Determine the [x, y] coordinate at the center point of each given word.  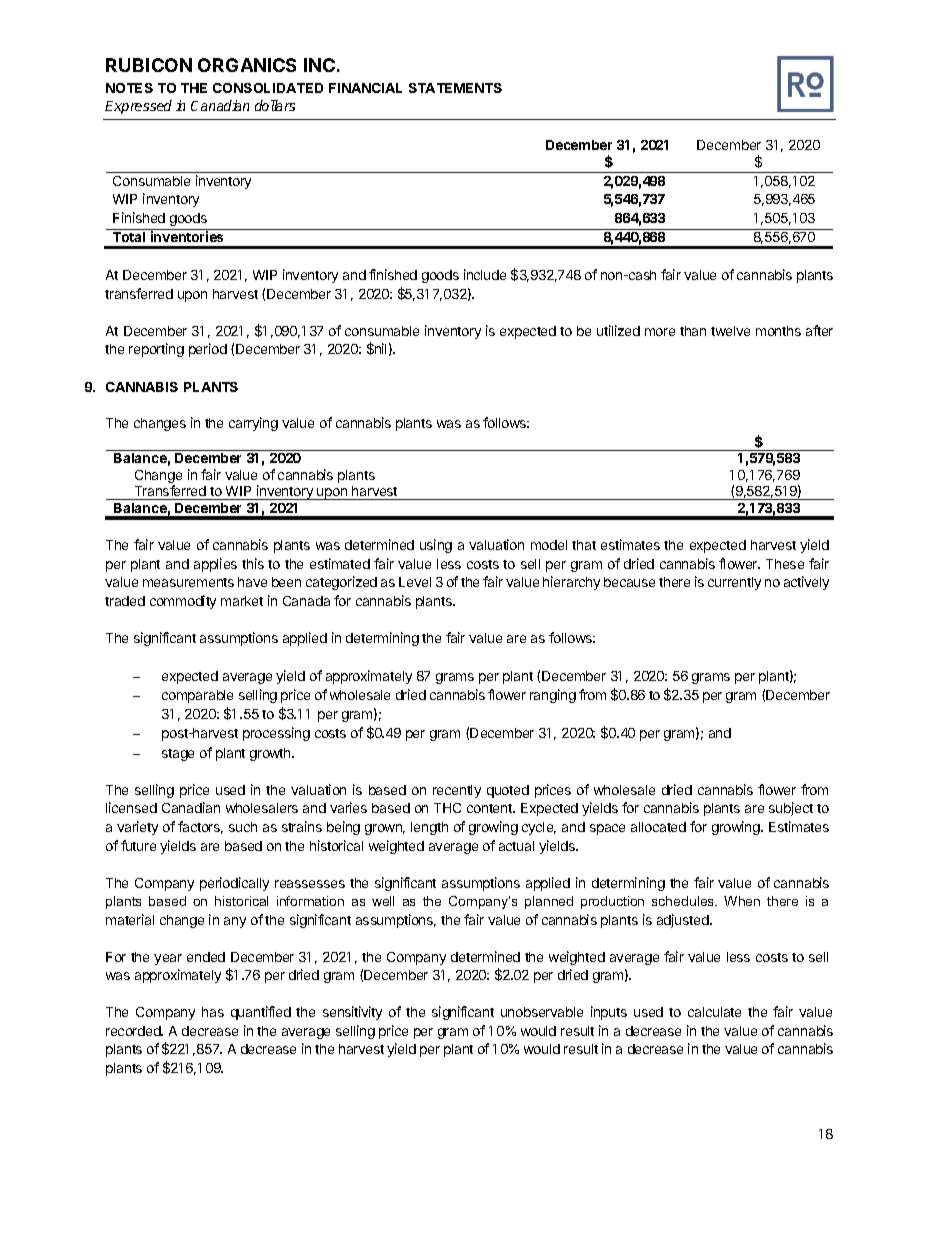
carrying [253, 424]
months [778, 331]
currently [734, 583]
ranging [553, 696]
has [213, 1012]
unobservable [542, 1012]
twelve [730, 331]
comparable [197, 696]
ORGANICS [247, 65]
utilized [618, 330]
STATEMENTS [455, 88]
